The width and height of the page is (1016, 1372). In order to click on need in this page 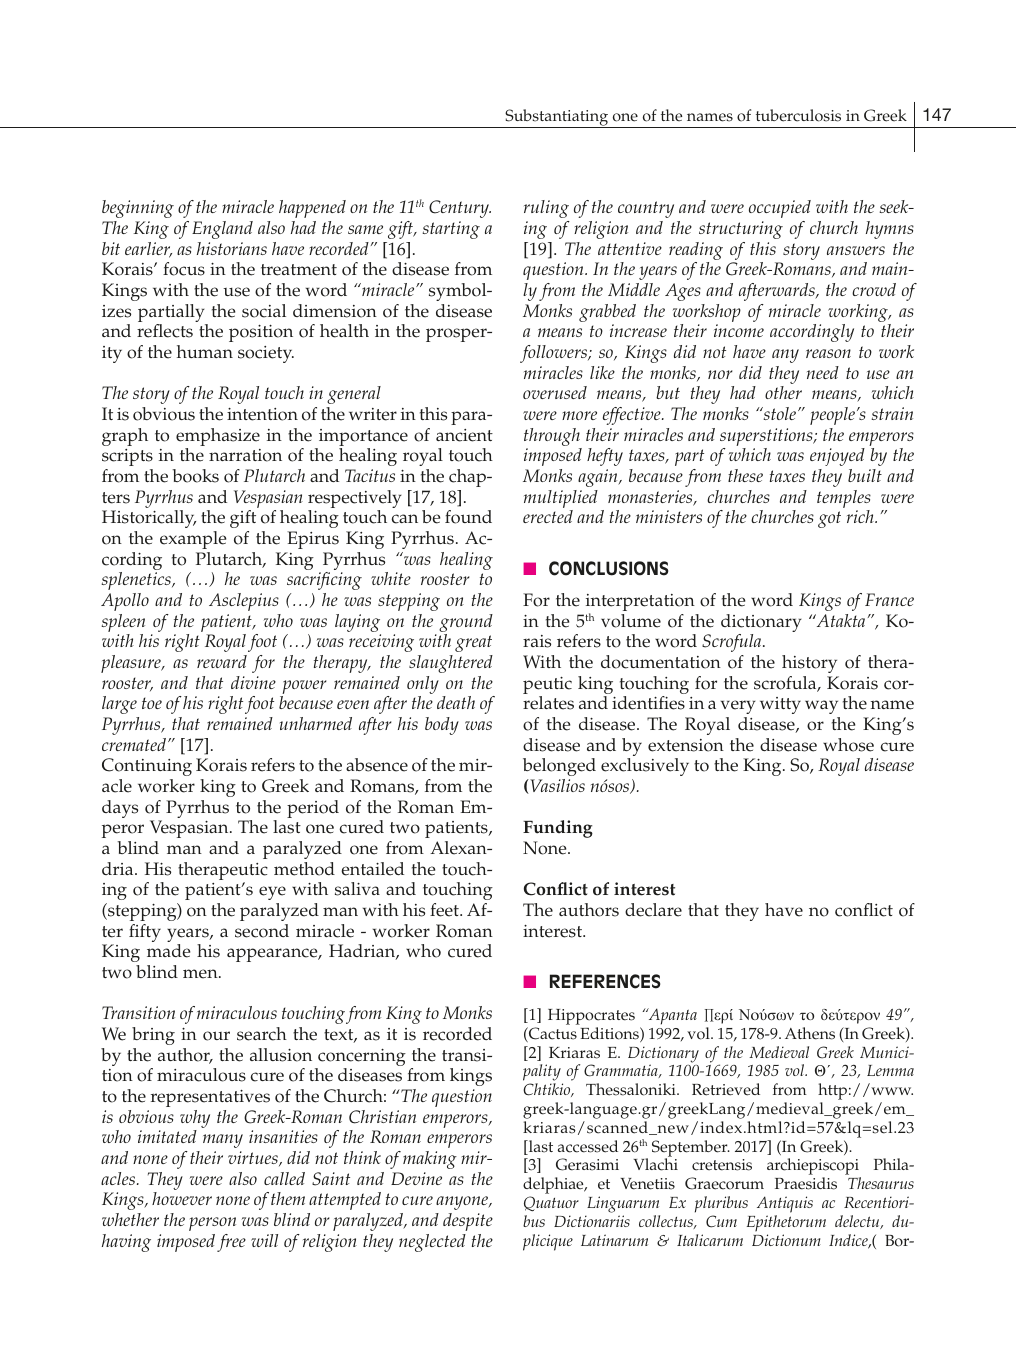, I will do `click(823, 372)`.
